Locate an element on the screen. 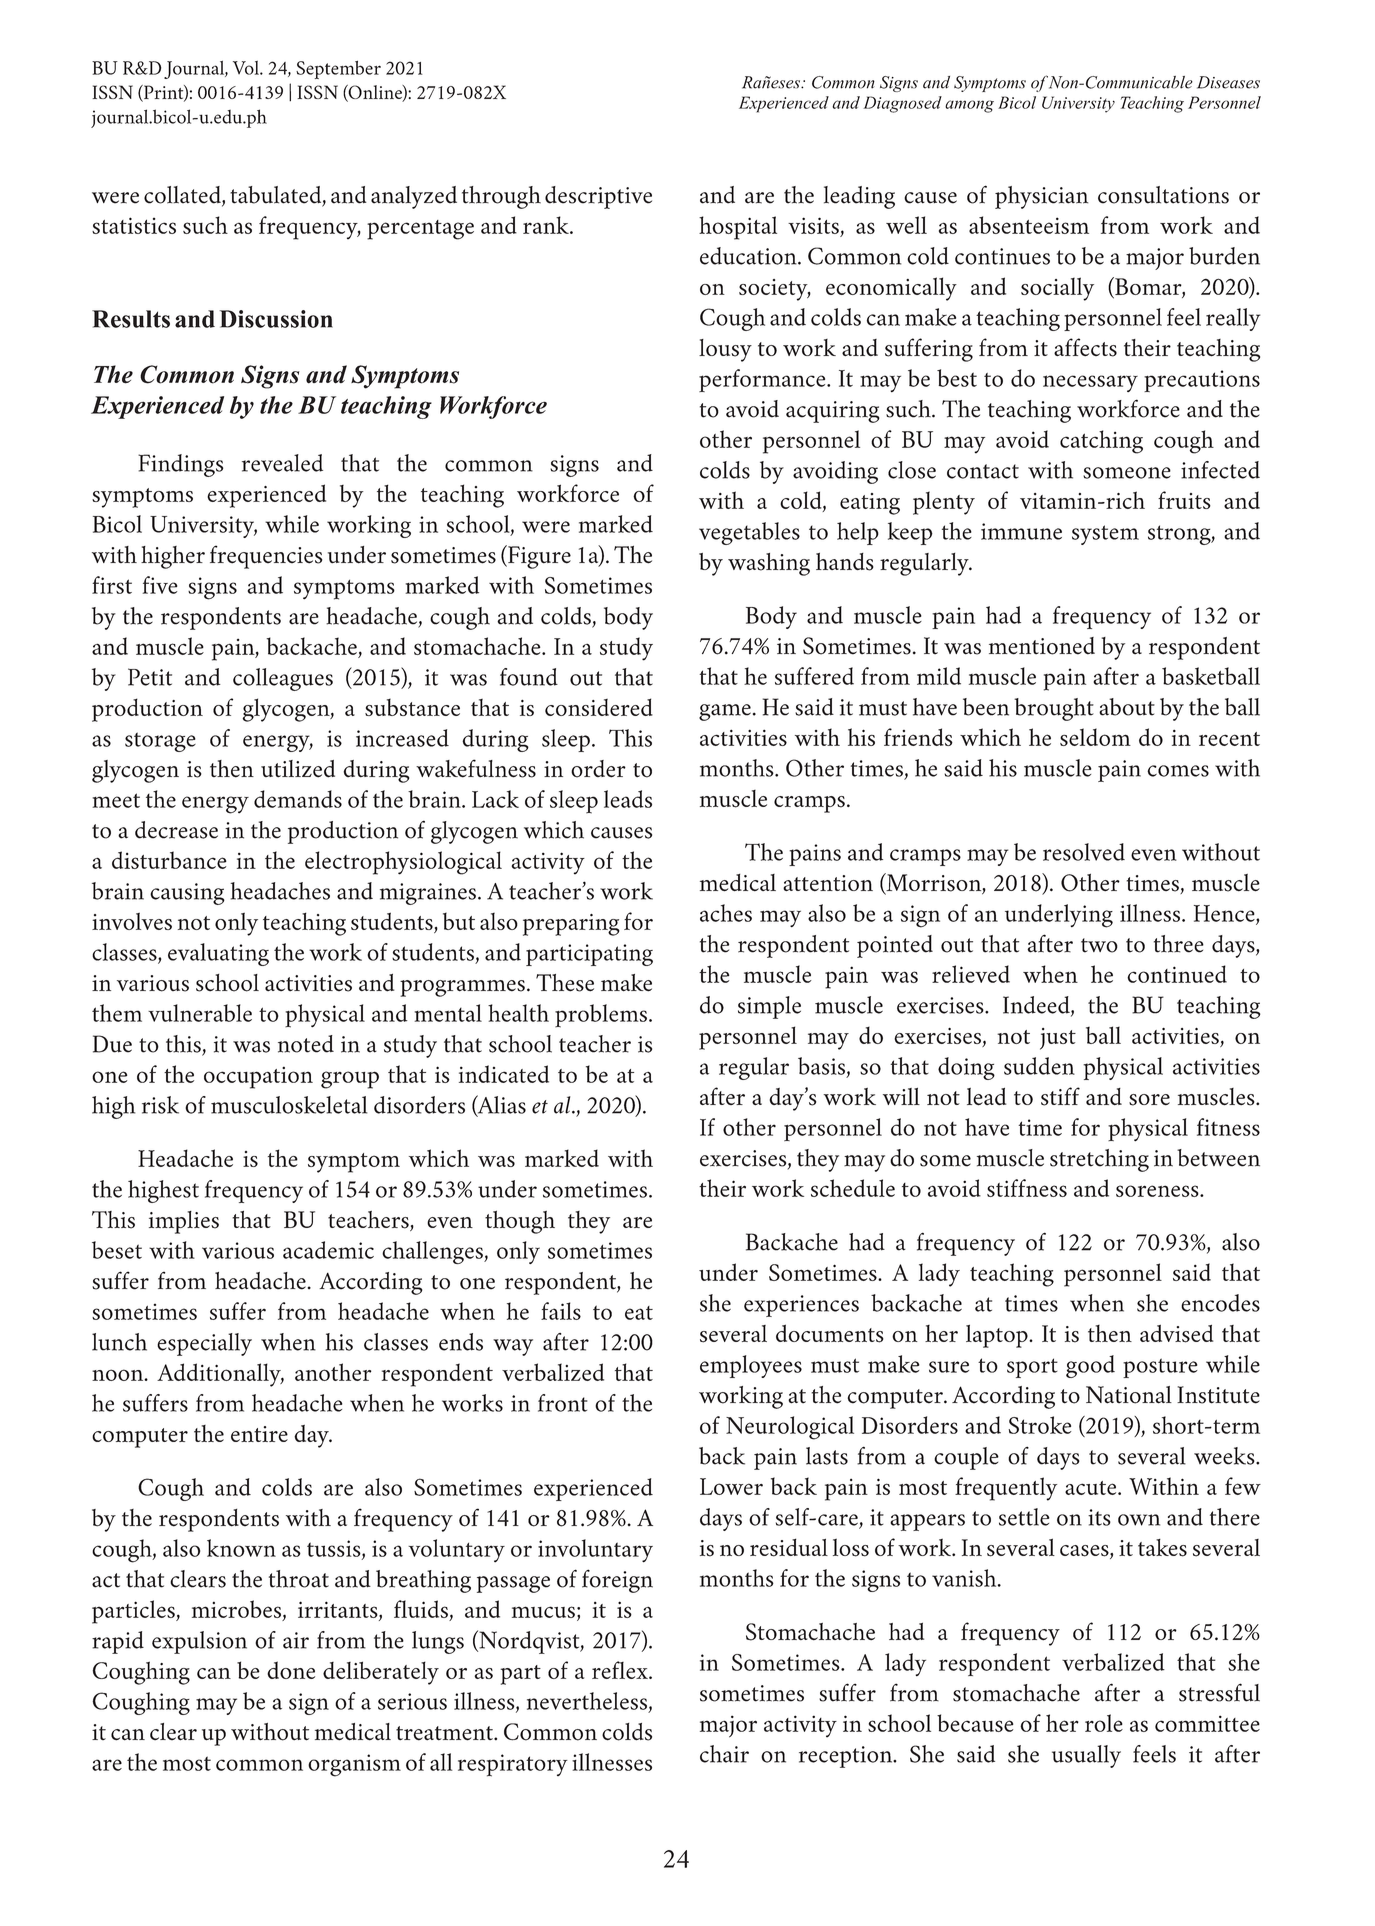 Image resolution: width=1375 pixels, height=1926 pixels. two is located at coordinates (1099, 945).
